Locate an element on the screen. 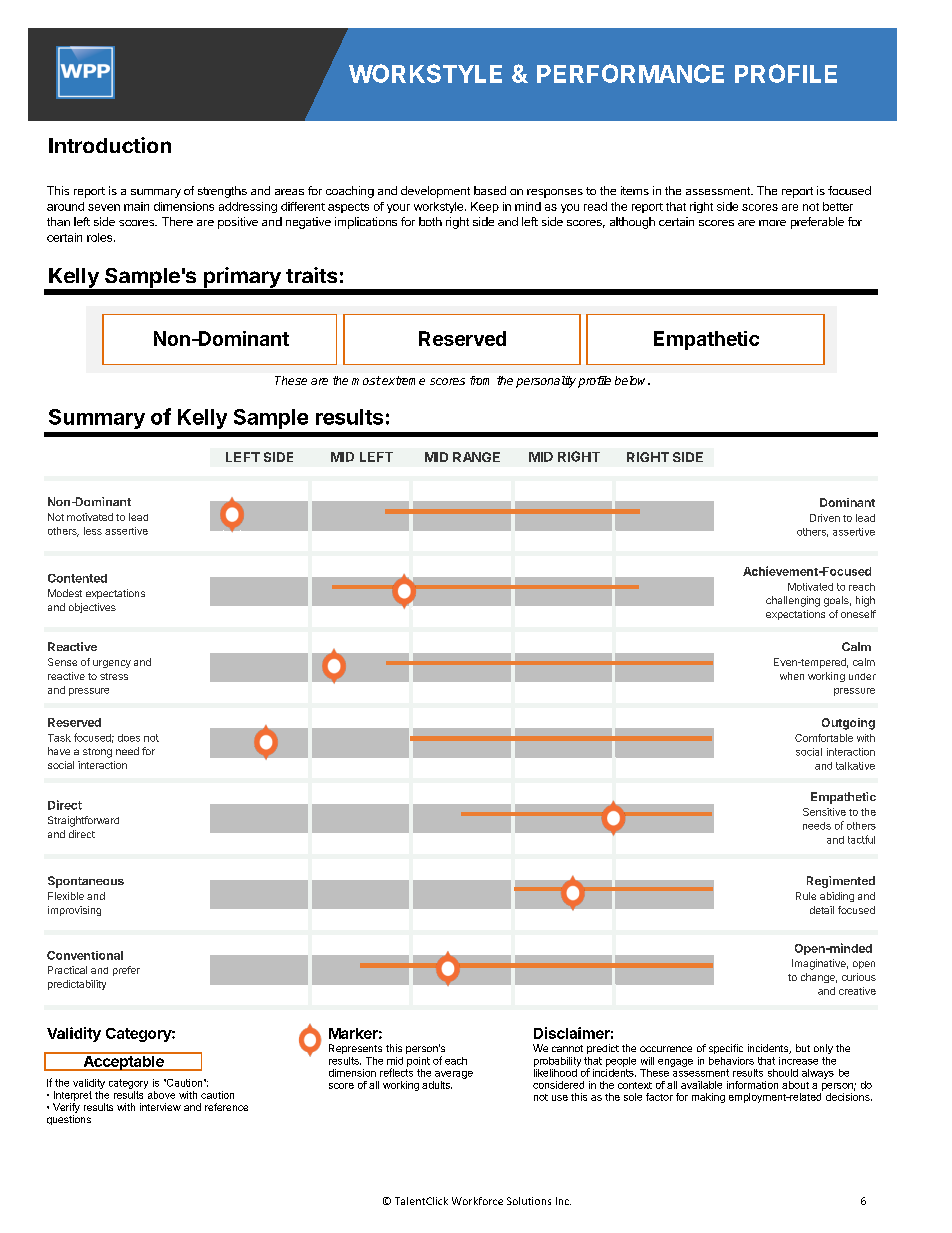 Image resolution: width=952 pixels, height=1233 pixels. making is located at coordinates (708, 1098).
